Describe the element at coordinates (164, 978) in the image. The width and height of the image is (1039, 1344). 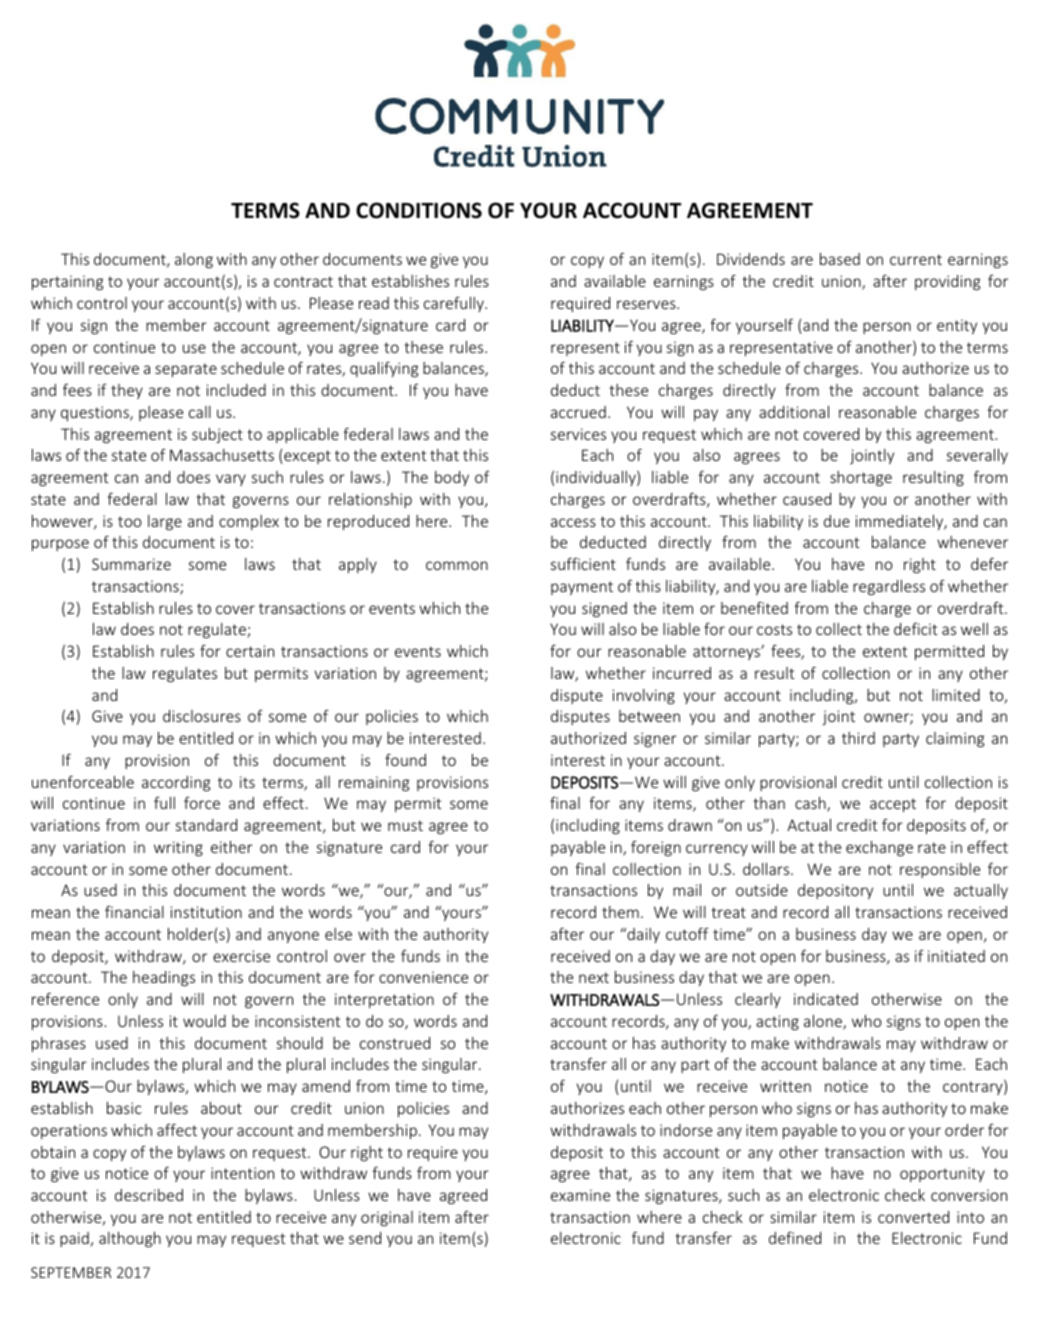
I see `headings` at that location.
